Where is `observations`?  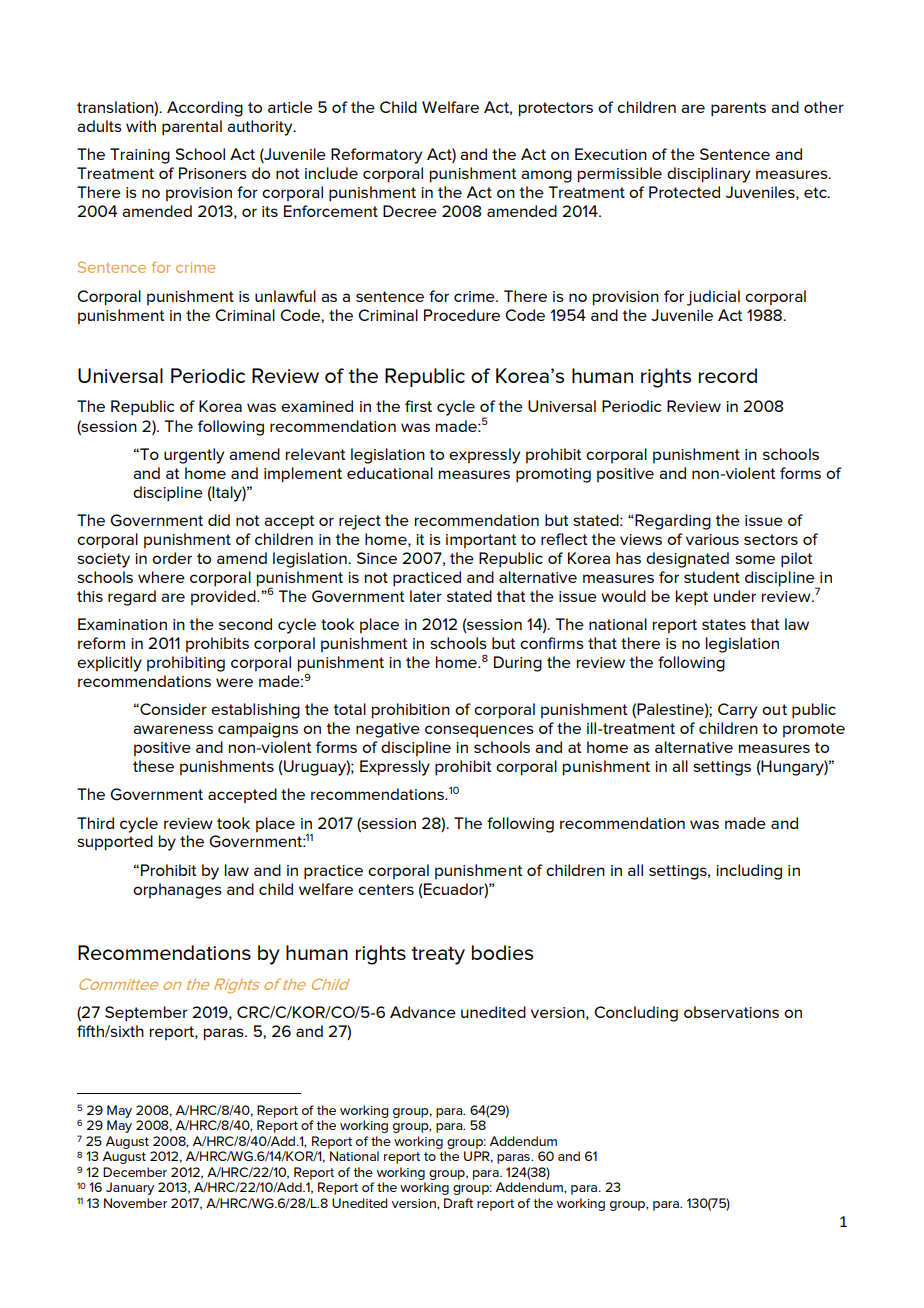
observations is located at coordinates (731, 1012).
